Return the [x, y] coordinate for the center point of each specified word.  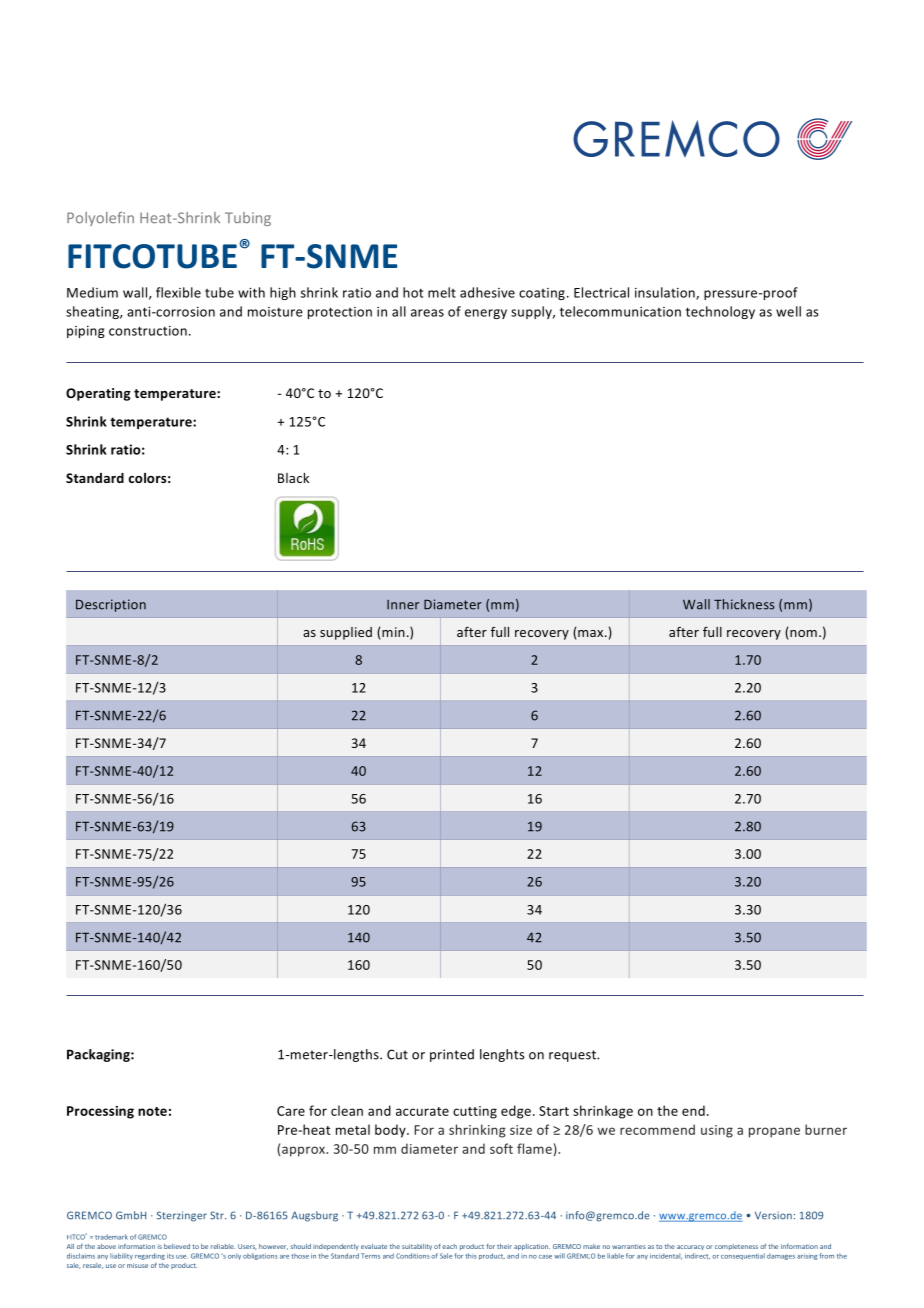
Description [111, 605]
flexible [178, 292]
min [393, 632]
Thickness [744, 604]
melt [442, 292]
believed [177, 1246]
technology [720, 312]
